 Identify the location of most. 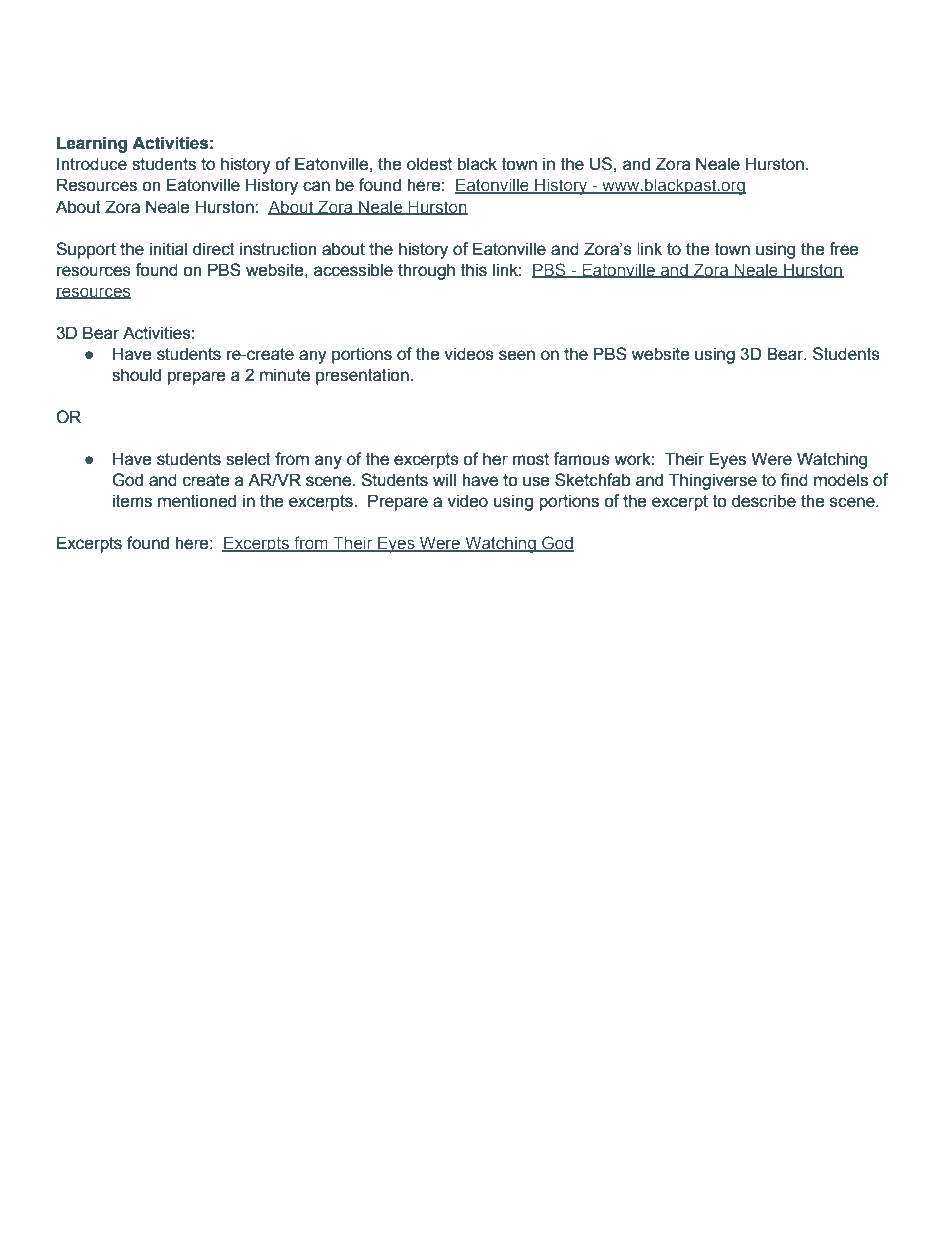
(531, 459).
